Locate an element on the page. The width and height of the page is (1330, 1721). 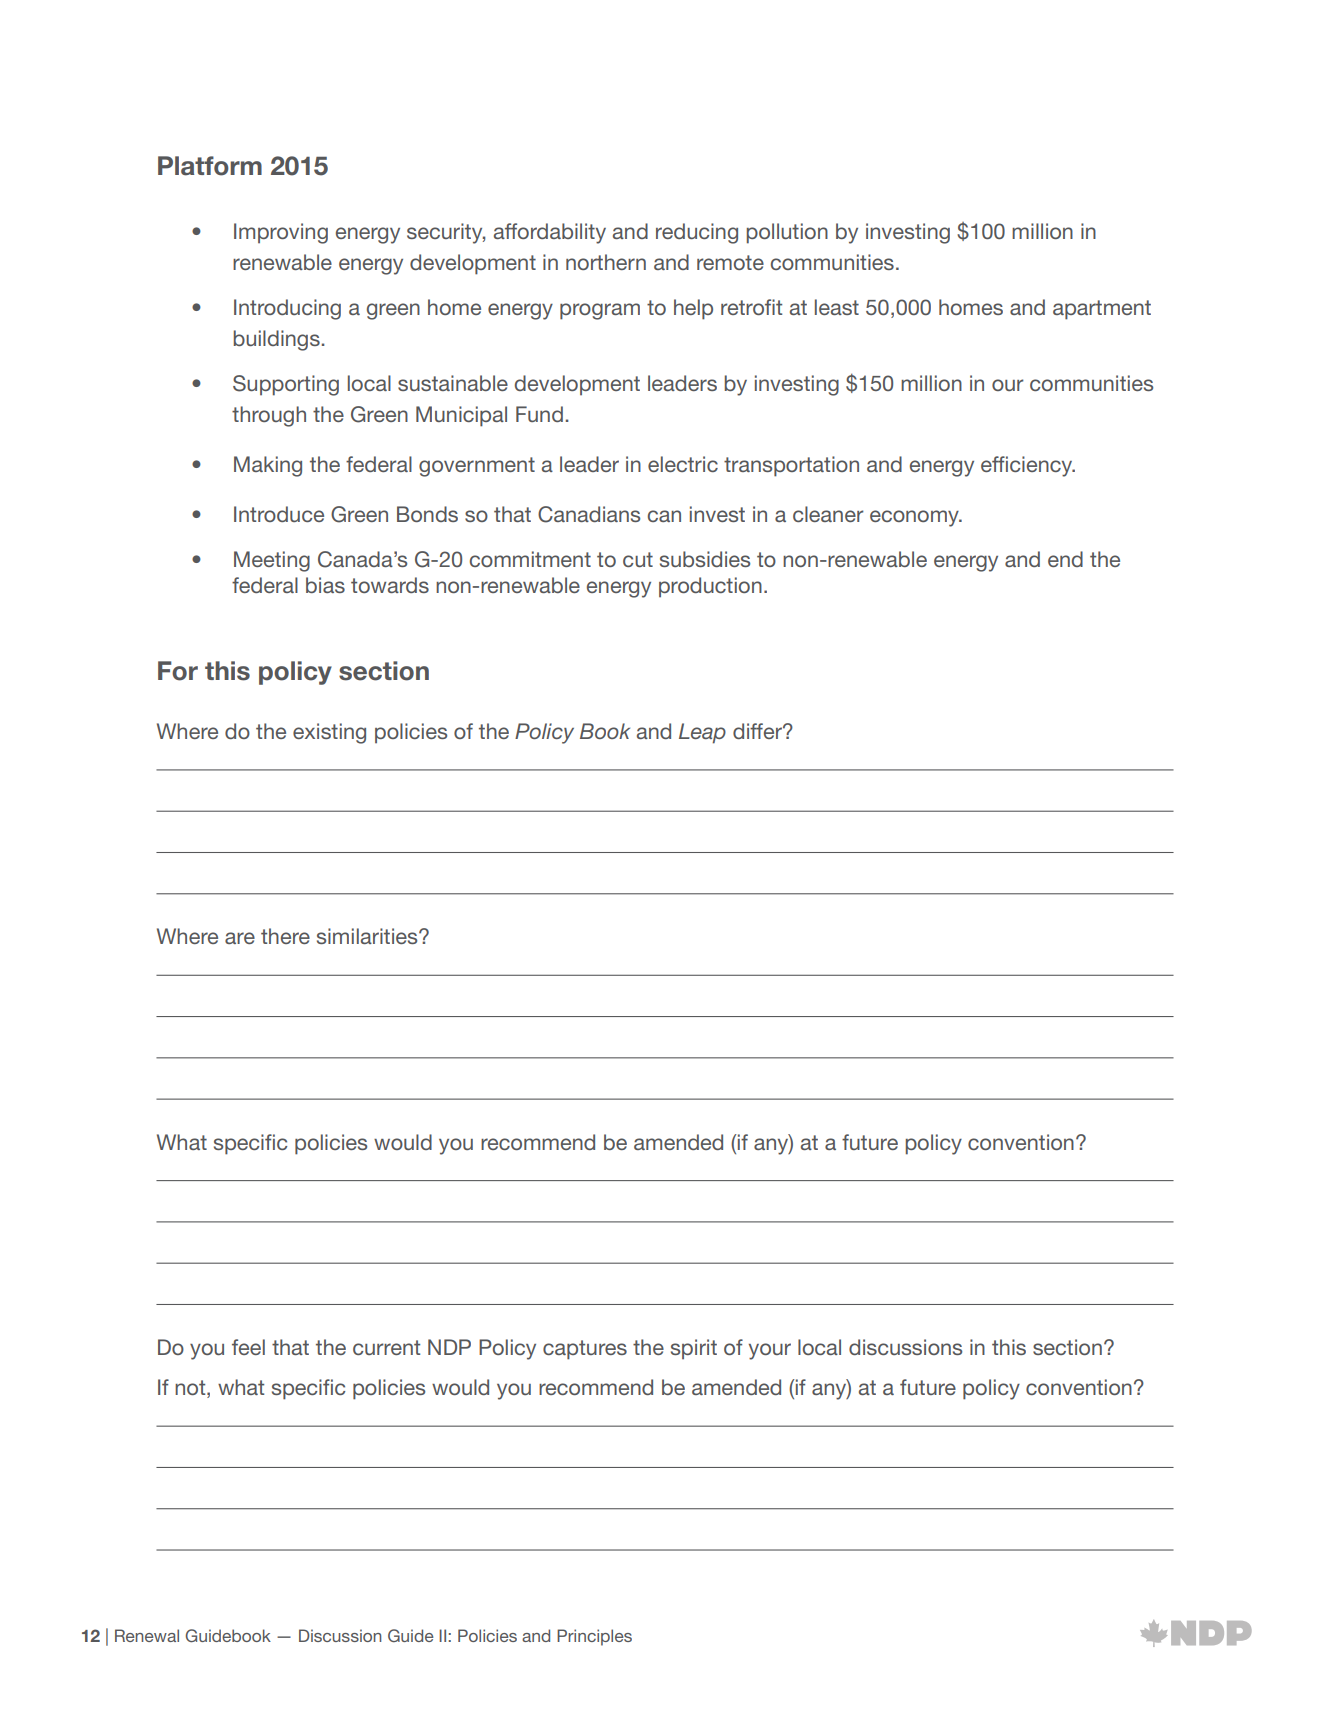
Principles is located at coordinates (594, 1637).
